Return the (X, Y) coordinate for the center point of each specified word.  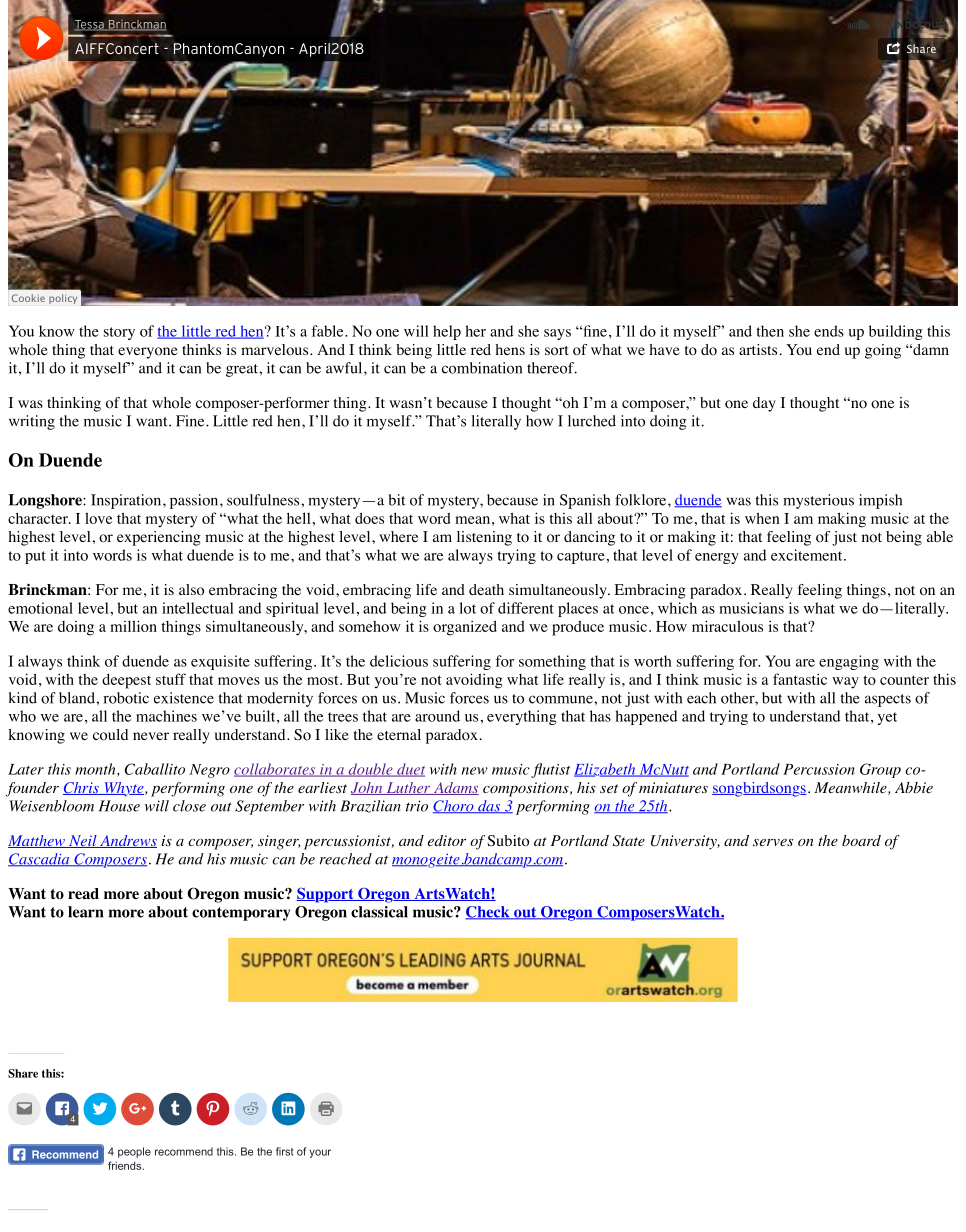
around (437, 716)
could (110, 735)
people (134, 1152)
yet (887, 718)
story (119, 333)
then (770, 331)
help (447, 332)
